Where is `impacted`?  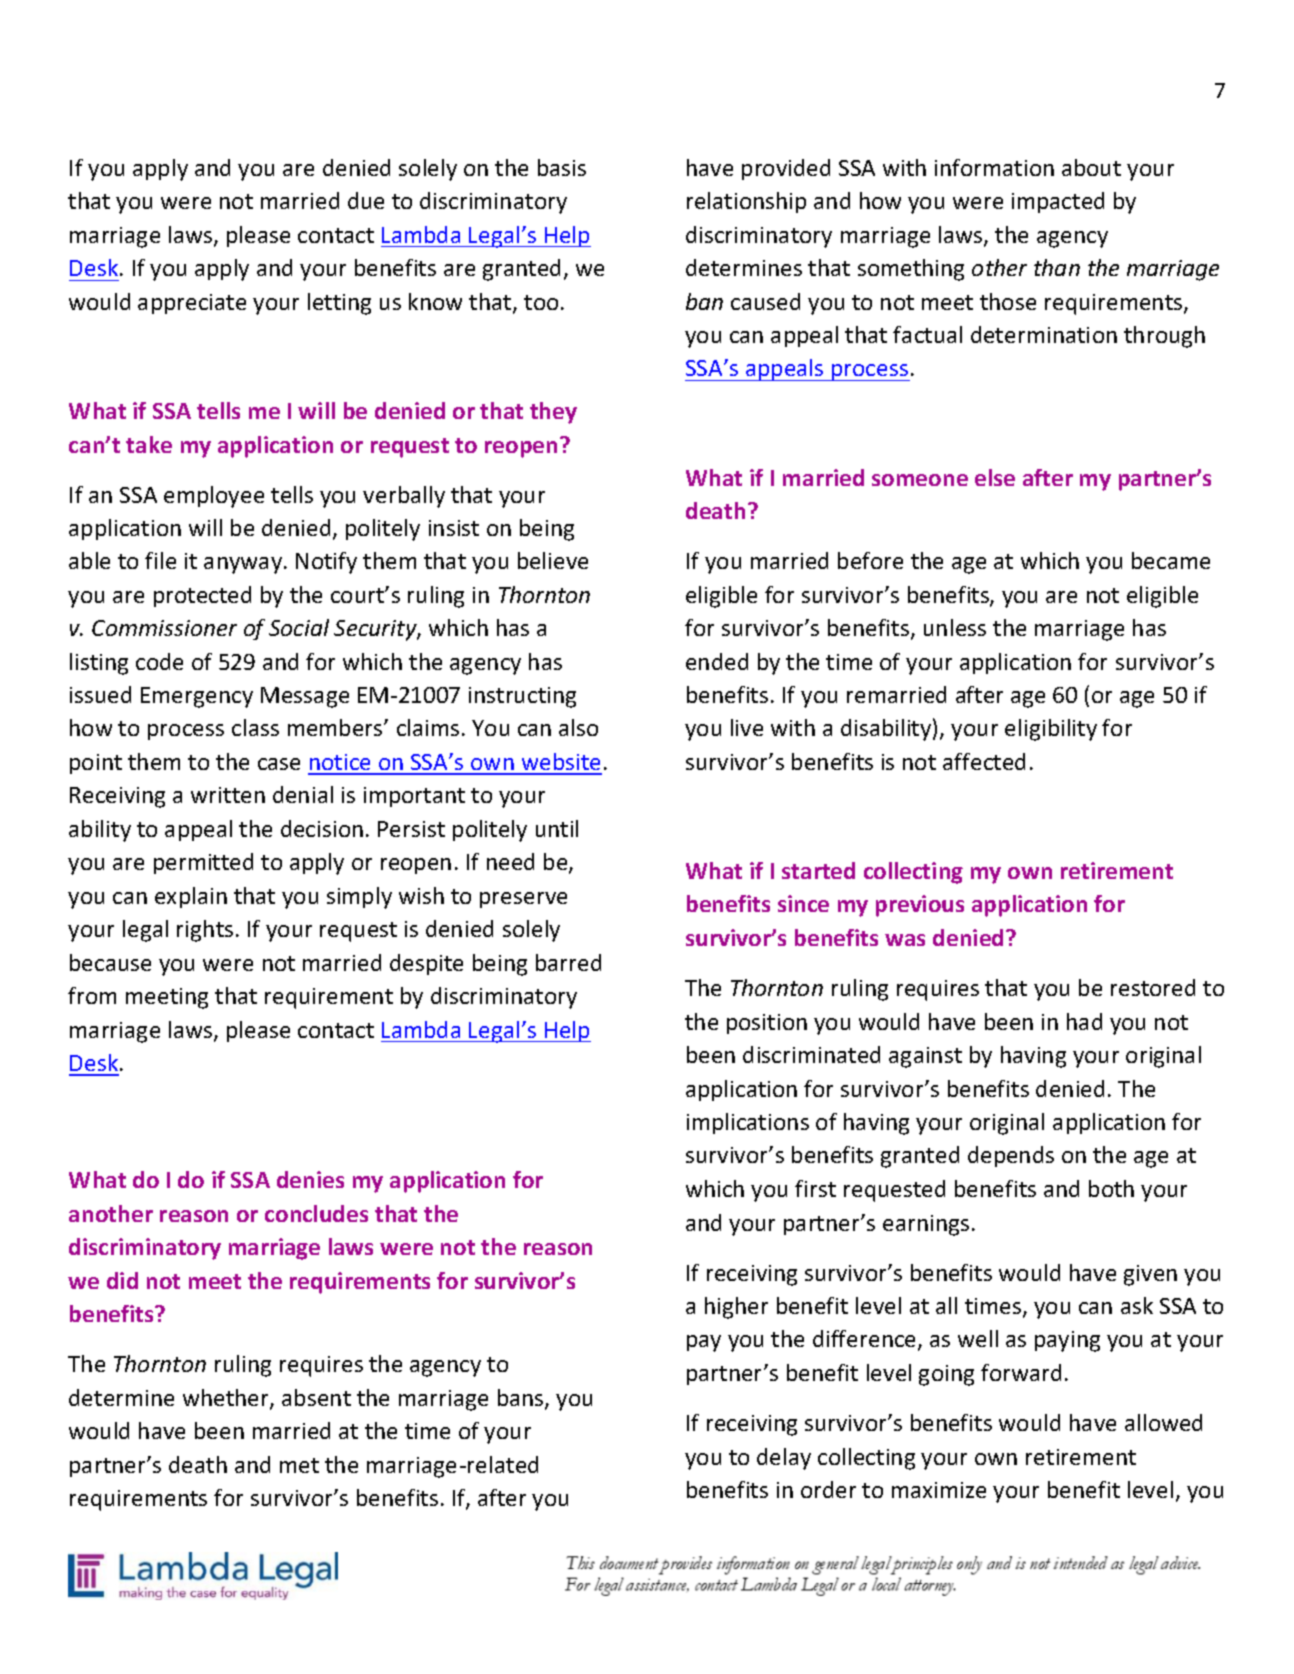 impacted is located at coordinates (1058, 202).
